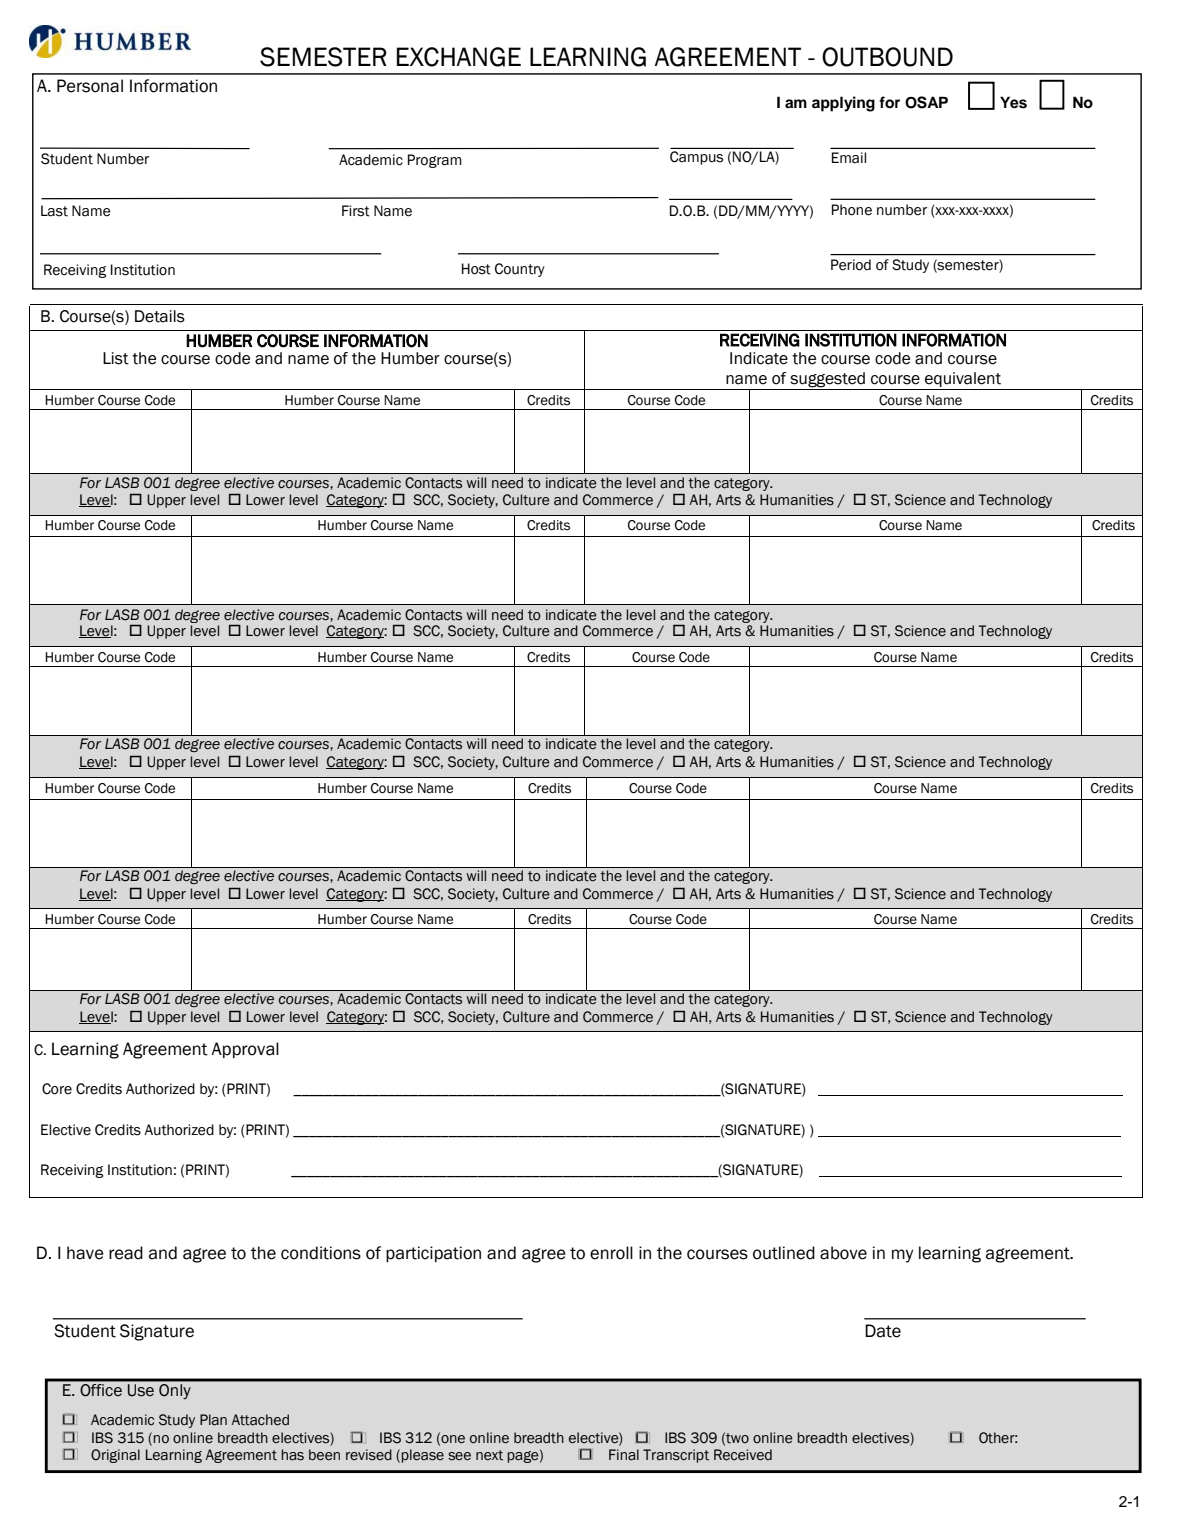 This screenshot has height=1536, width=1187. Describe the element at coordinates (843, 1253) in the screenshot. I see `above` at that location.
